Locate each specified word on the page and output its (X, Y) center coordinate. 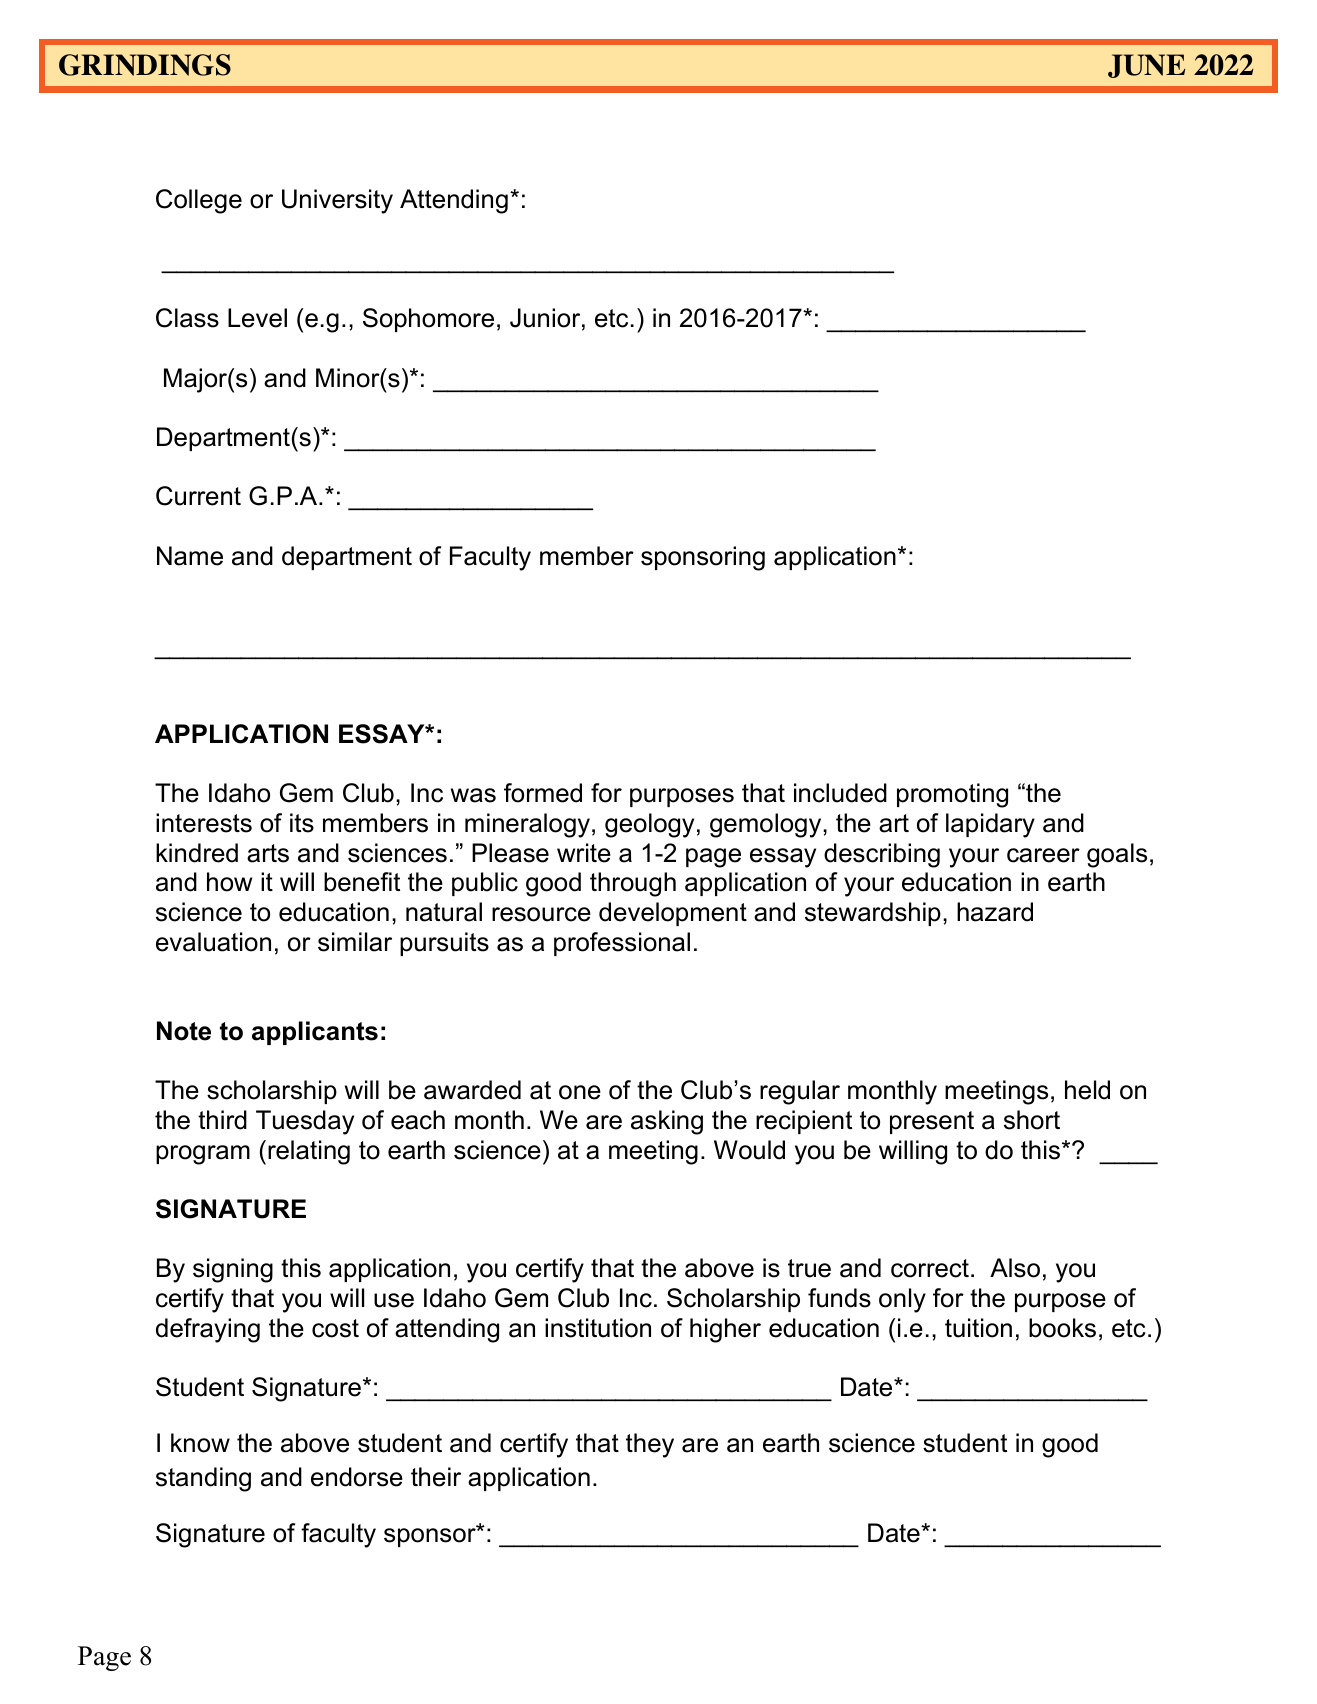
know (200, 1443)
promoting (952, 795)
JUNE (1146, 66)
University (337, 201)
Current (198, 496)
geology (649, 825)
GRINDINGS (145, 65)
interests (204, 823)
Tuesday (305, 1122)
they (650, 1445)
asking (667, 1122)
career (1043, 855)
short (1032, 1120)
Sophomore (428, 320)
